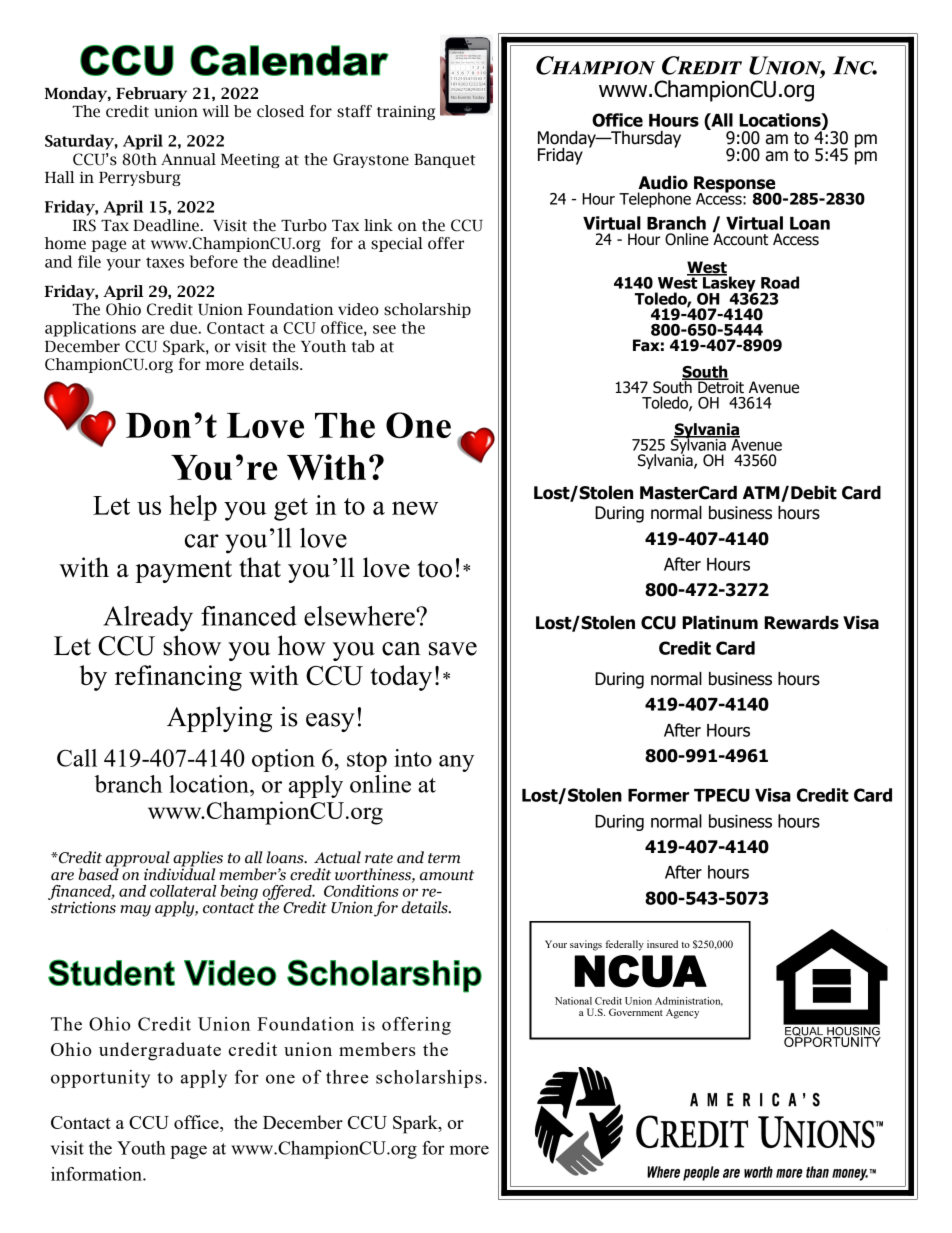 This image has width=952, height=1233. I want to click on training, so click(406, 113).
